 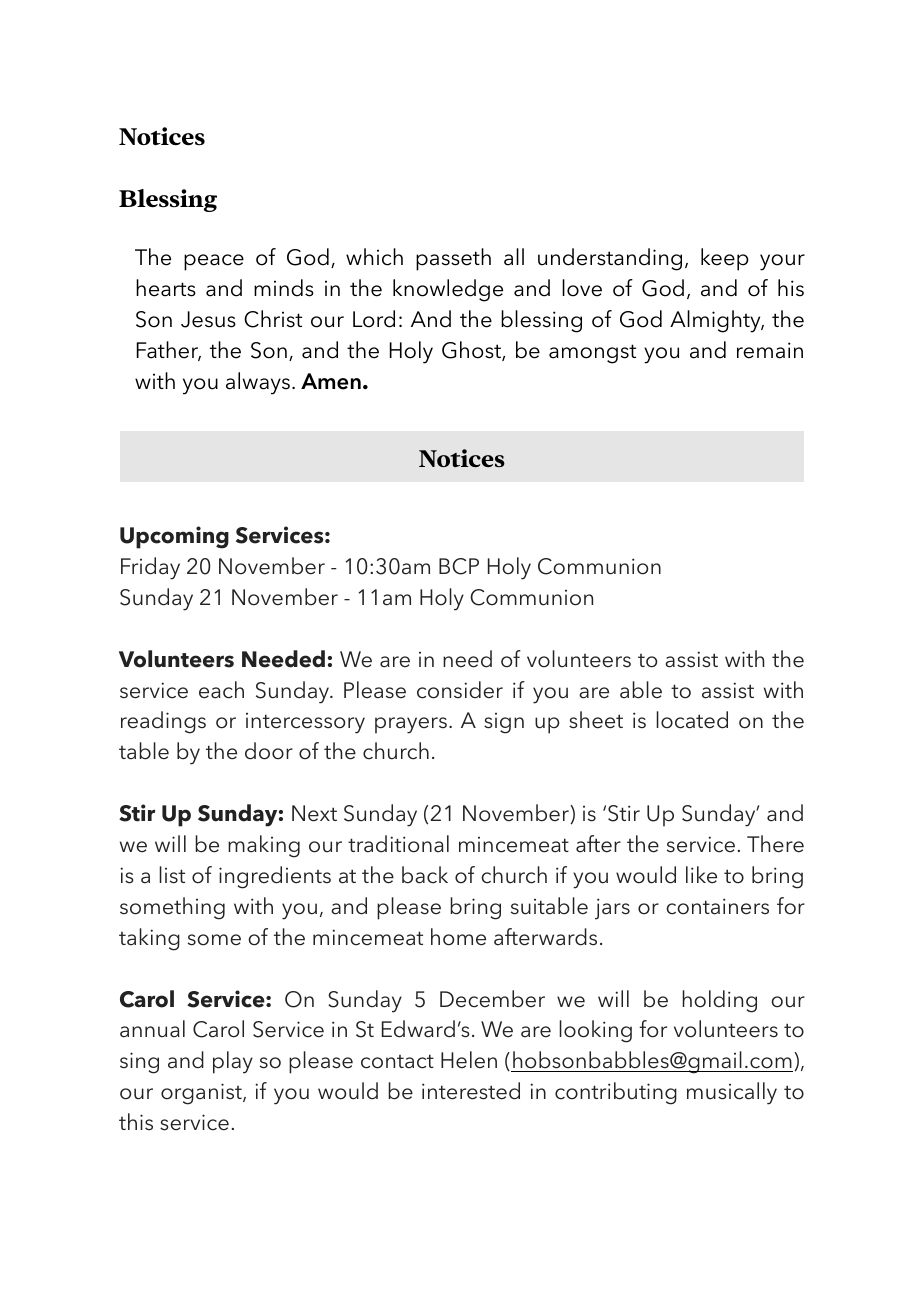 What do you see at coordinates (717, 906) in the screenshot?
I see `containers` at bounding box center [717, 906].
